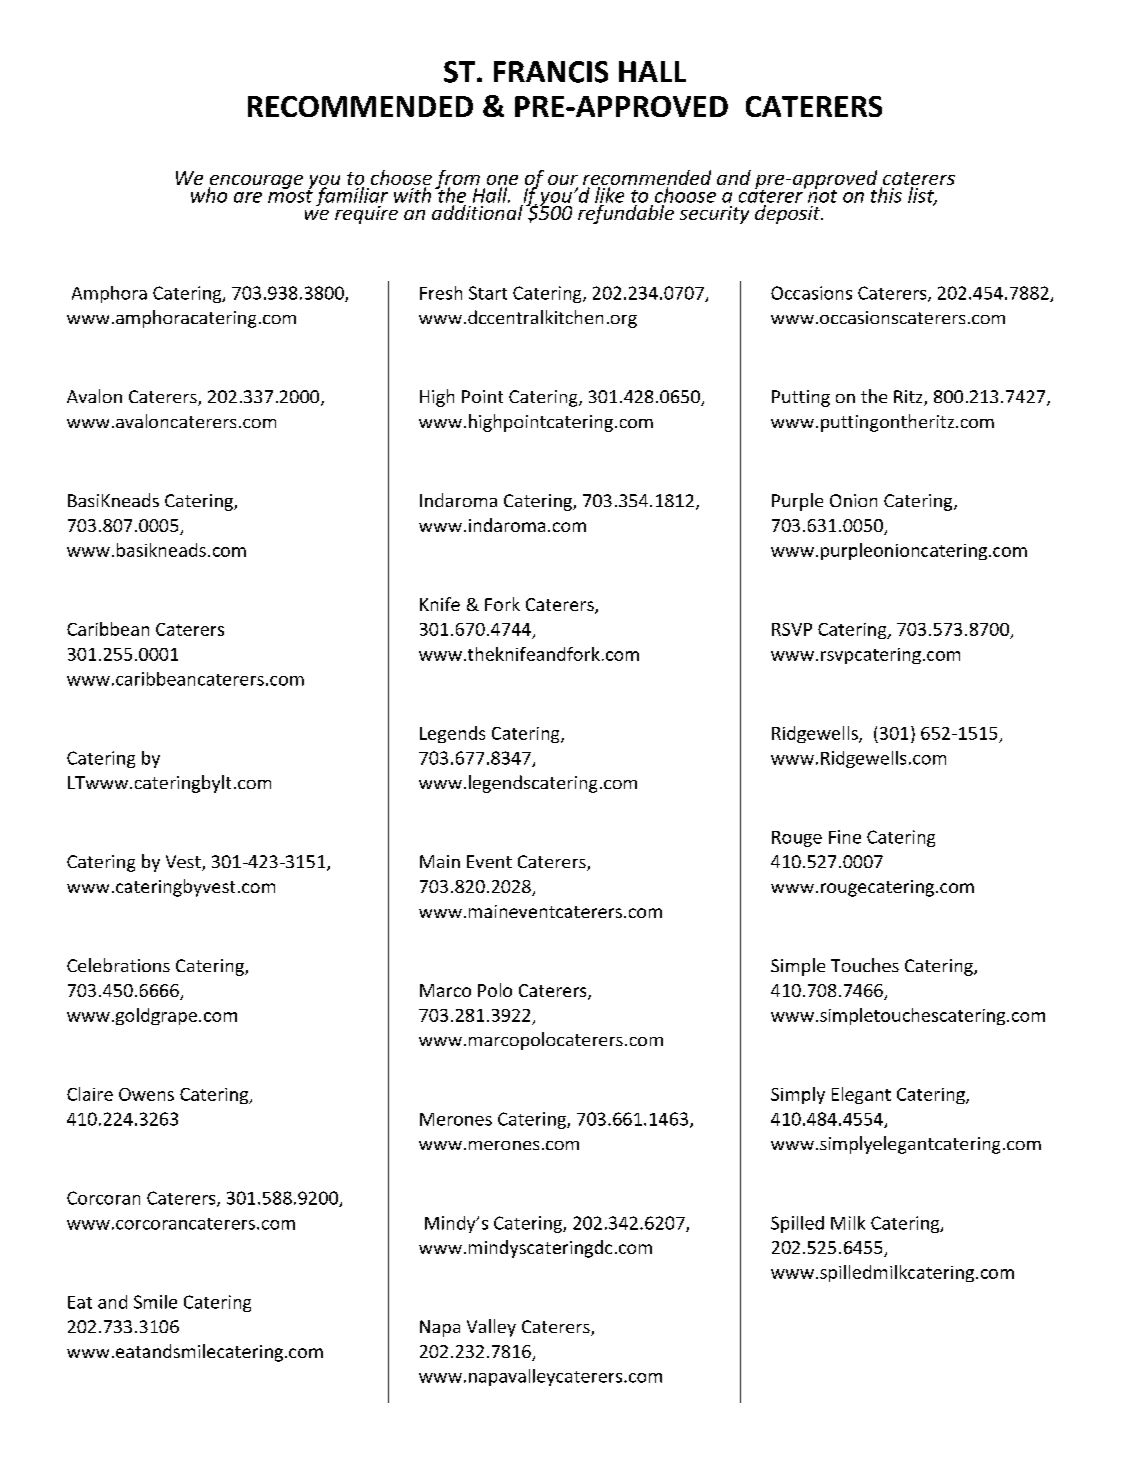 The height and width of the document is (1461, 1129). I want to click on security, so click(714, 215).
